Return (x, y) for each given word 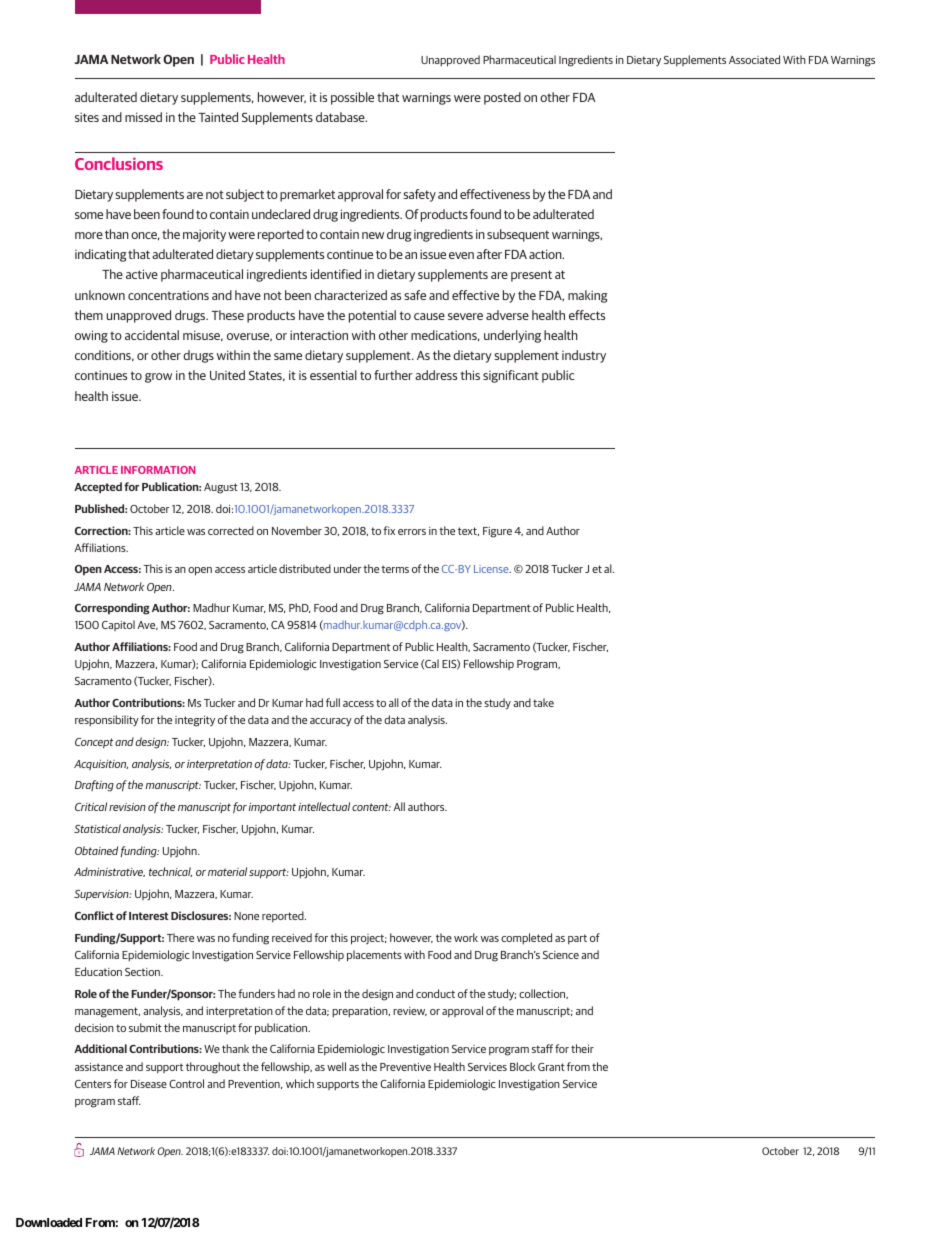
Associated (754, 59)
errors (412, 532)
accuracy (331, 722)
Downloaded (49, 1222)
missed (143, 117)
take (543, 702)
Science (561, 955)
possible (352, 98)
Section (143, 972)
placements (374, 956)
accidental (152, 335)
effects (587, 315)
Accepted (98, 488)
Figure (497, 532)
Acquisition (101, 765)
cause (429, 316)
